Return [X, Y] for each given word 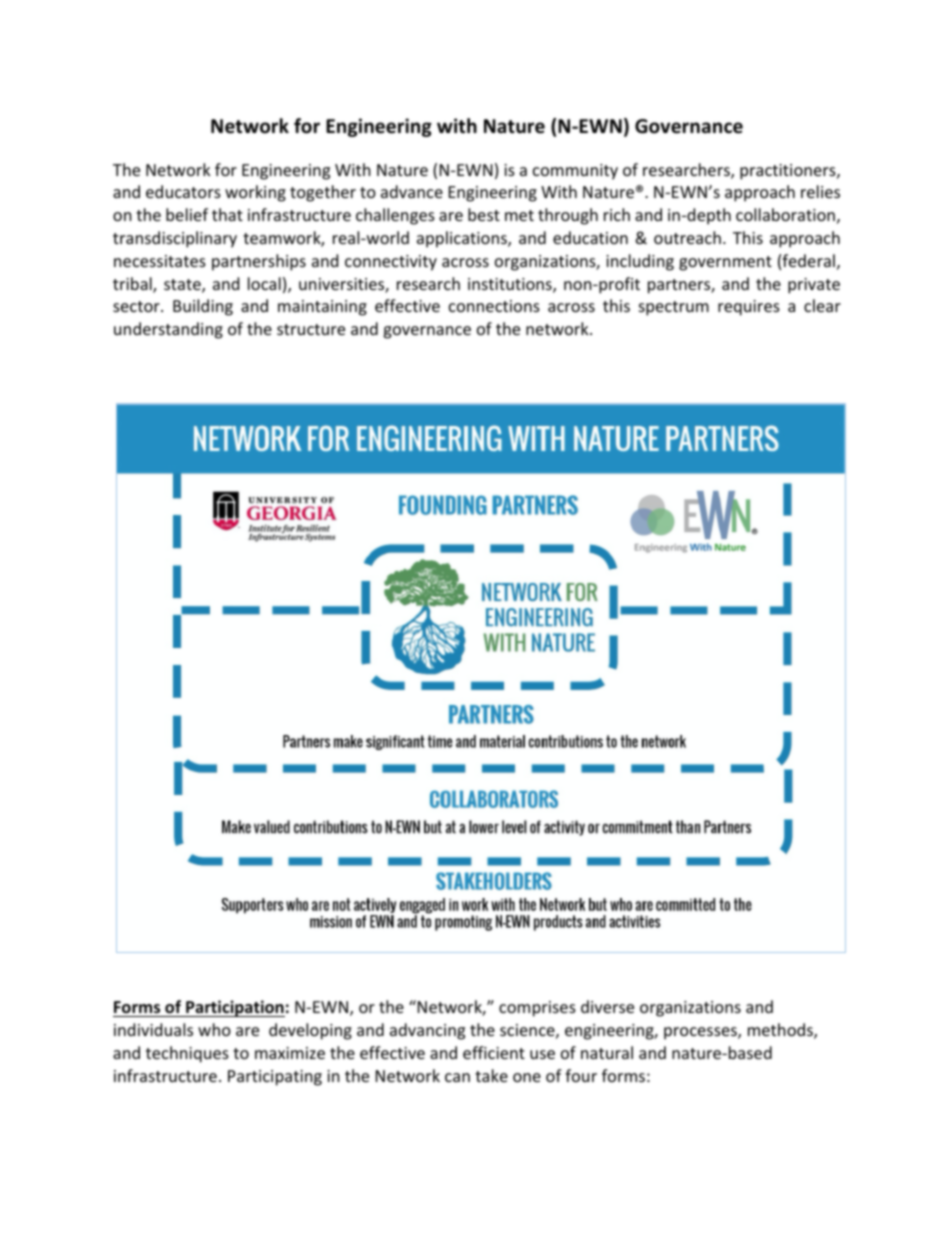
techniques [187, 1054]
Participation [234, 1008]
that [227, 214]
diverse [607, 1006]
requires [749, 308]
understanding [168, 330]
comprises [537, 1009]
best [484, 214]
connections [494, 306]
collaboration [785, 214]
